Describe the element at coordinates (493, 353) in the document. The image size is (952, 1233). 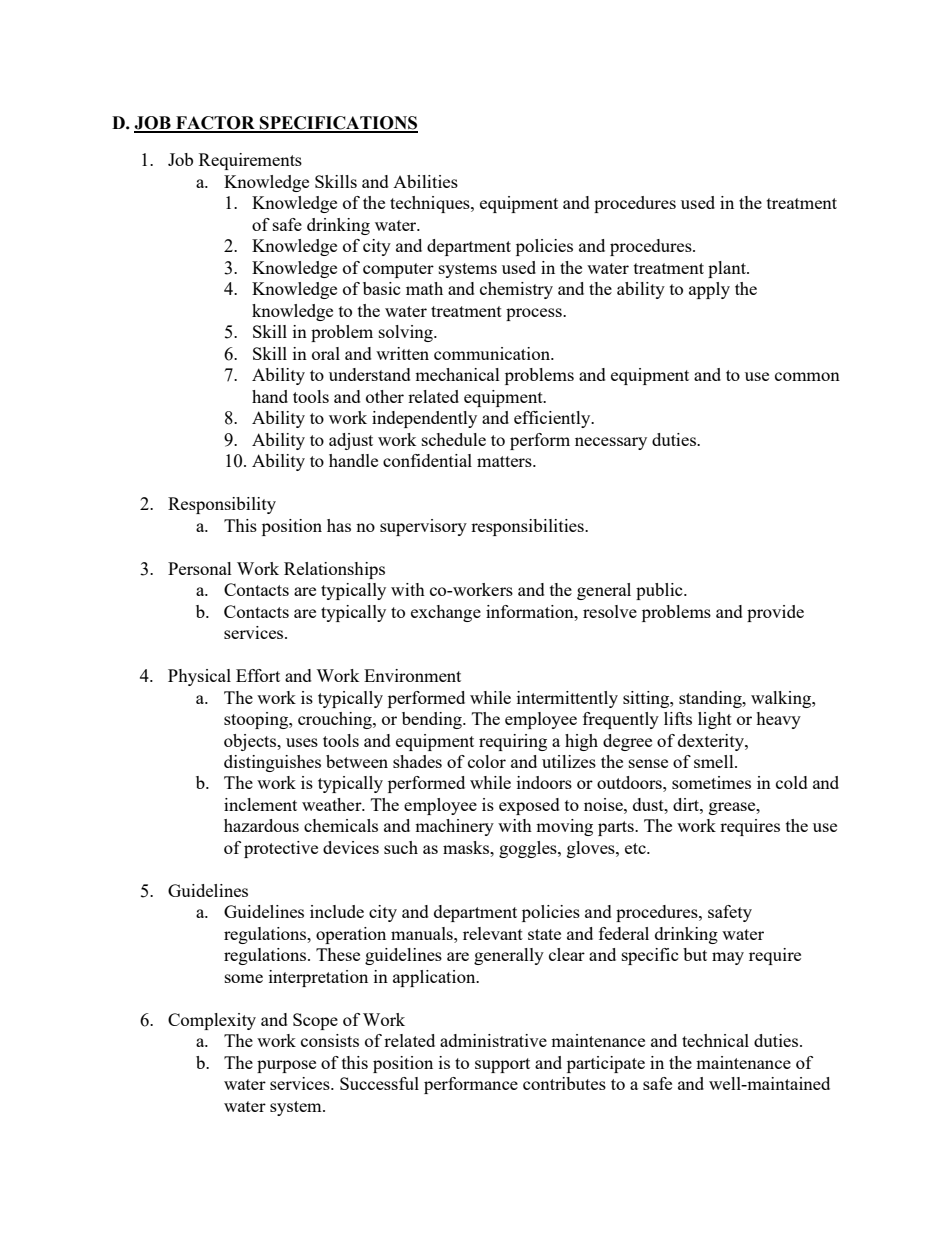
I see `communication` at that location.
